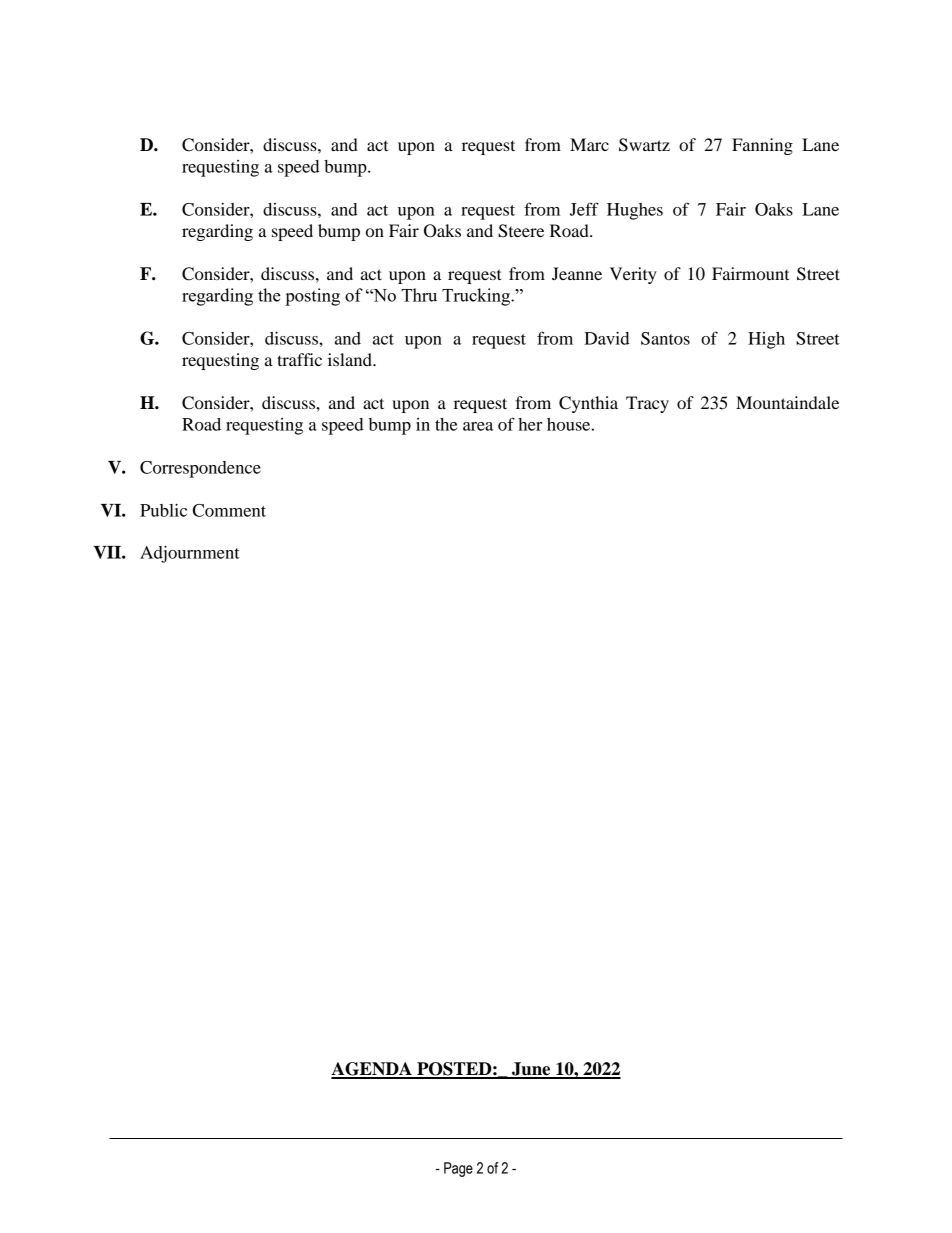 This page has width=952, height=1233. I want to click on Jeff, so click(584, 209).
